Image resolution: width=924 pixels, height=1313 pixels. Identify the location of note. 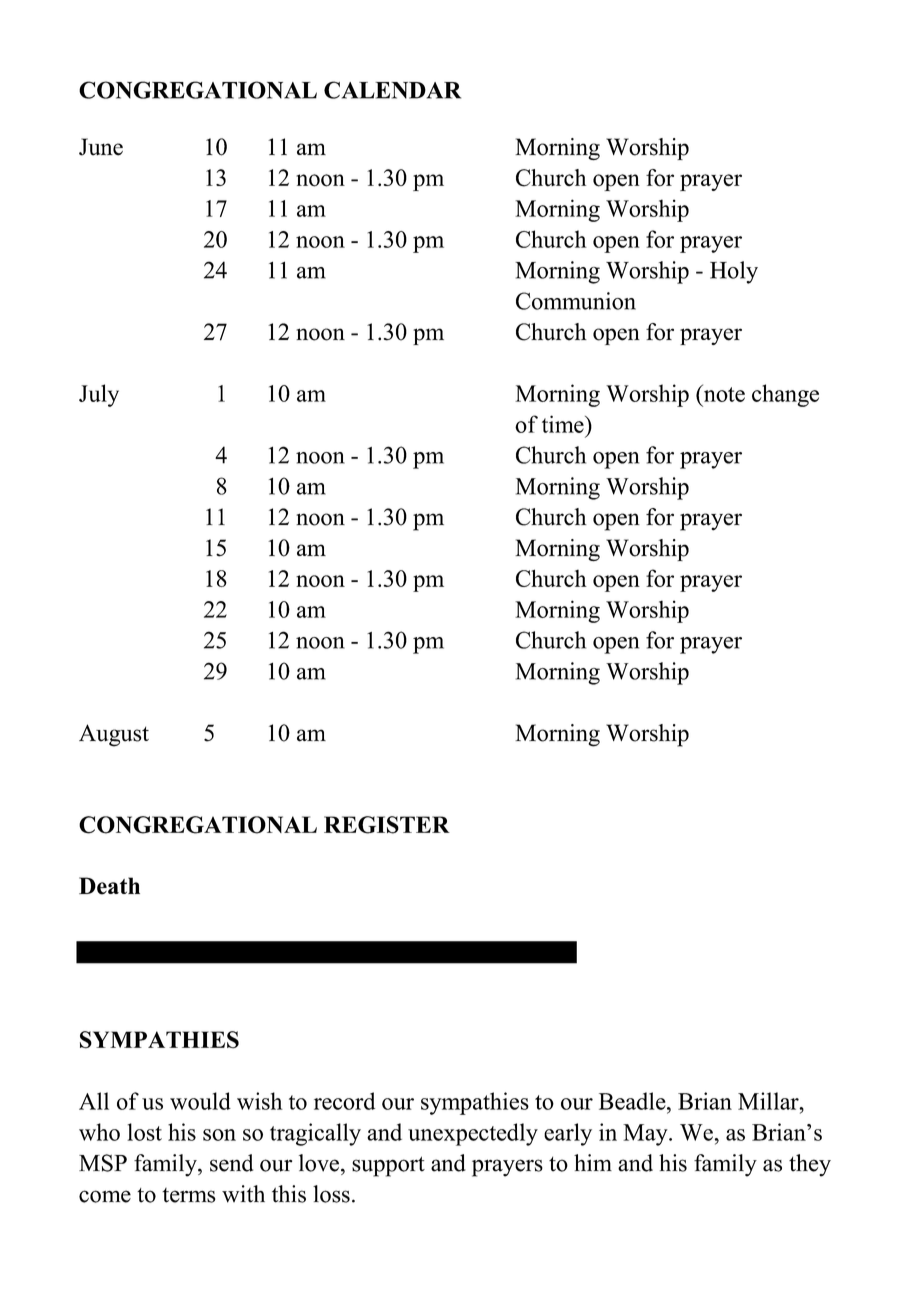
(723, 393).
